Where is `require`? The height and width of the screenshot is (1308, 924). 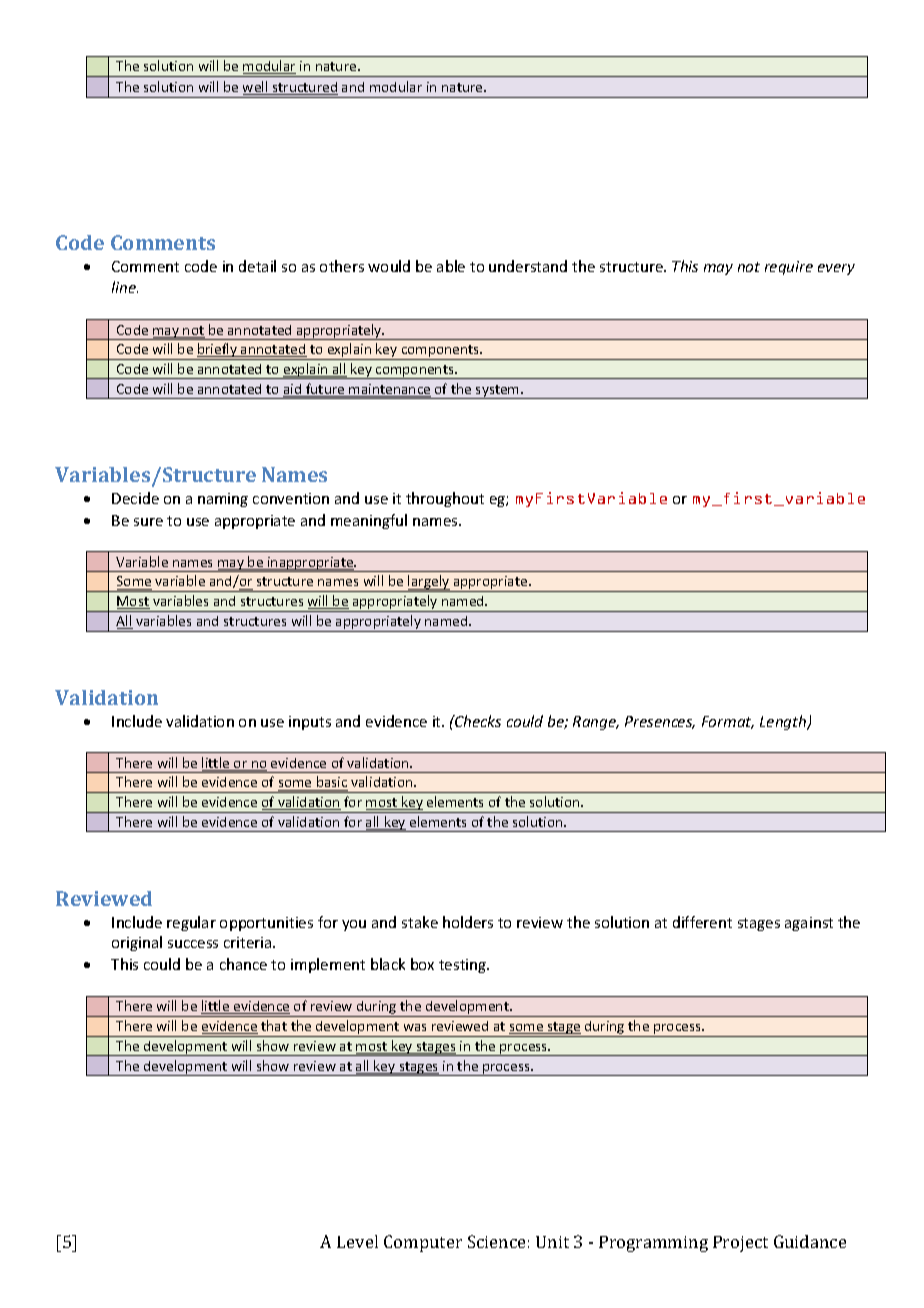 require is located at coordinates (789, 268).
